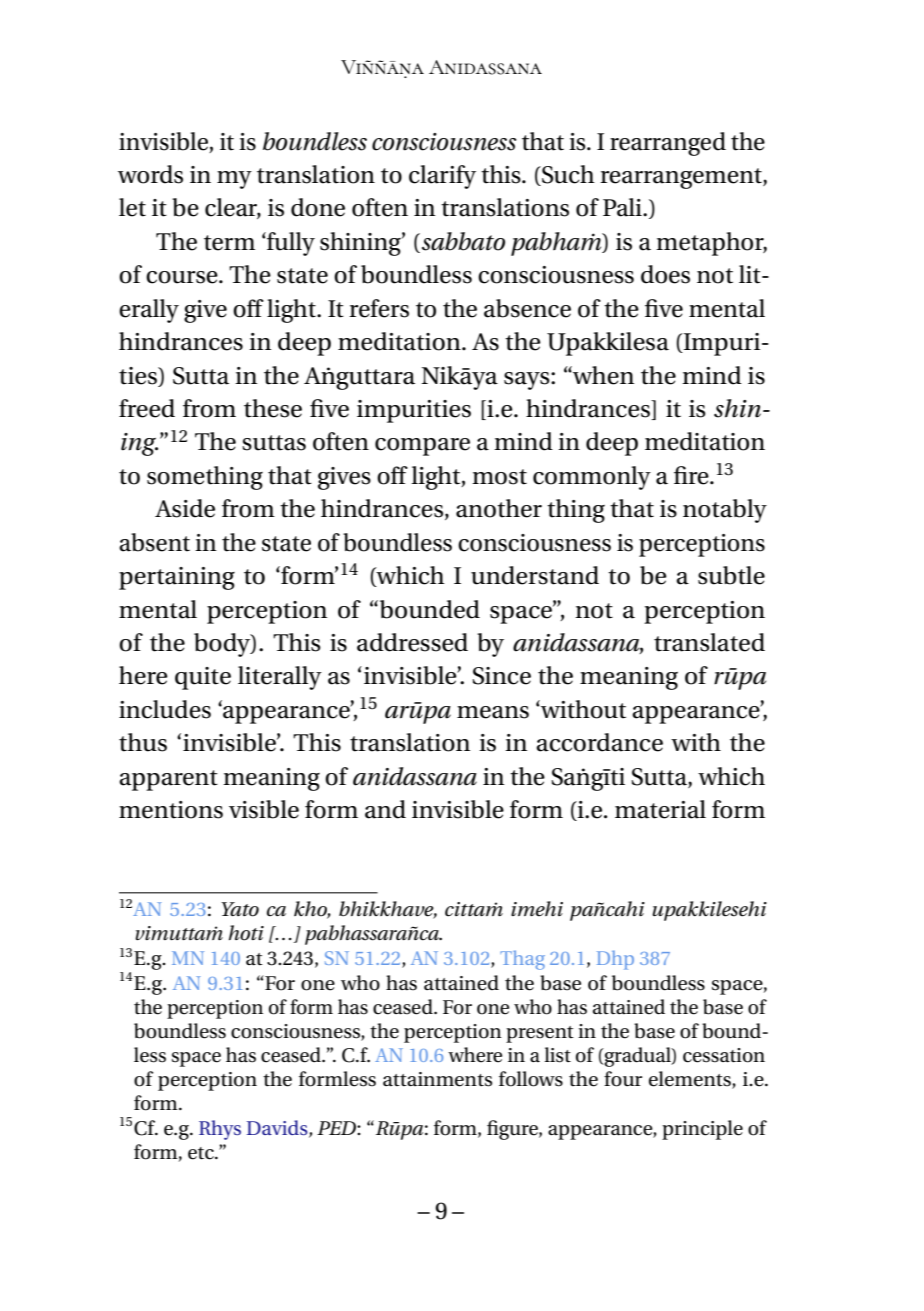  Describe the element at coordinates (150, 174) in the screenshot. I see `words` at that location.
